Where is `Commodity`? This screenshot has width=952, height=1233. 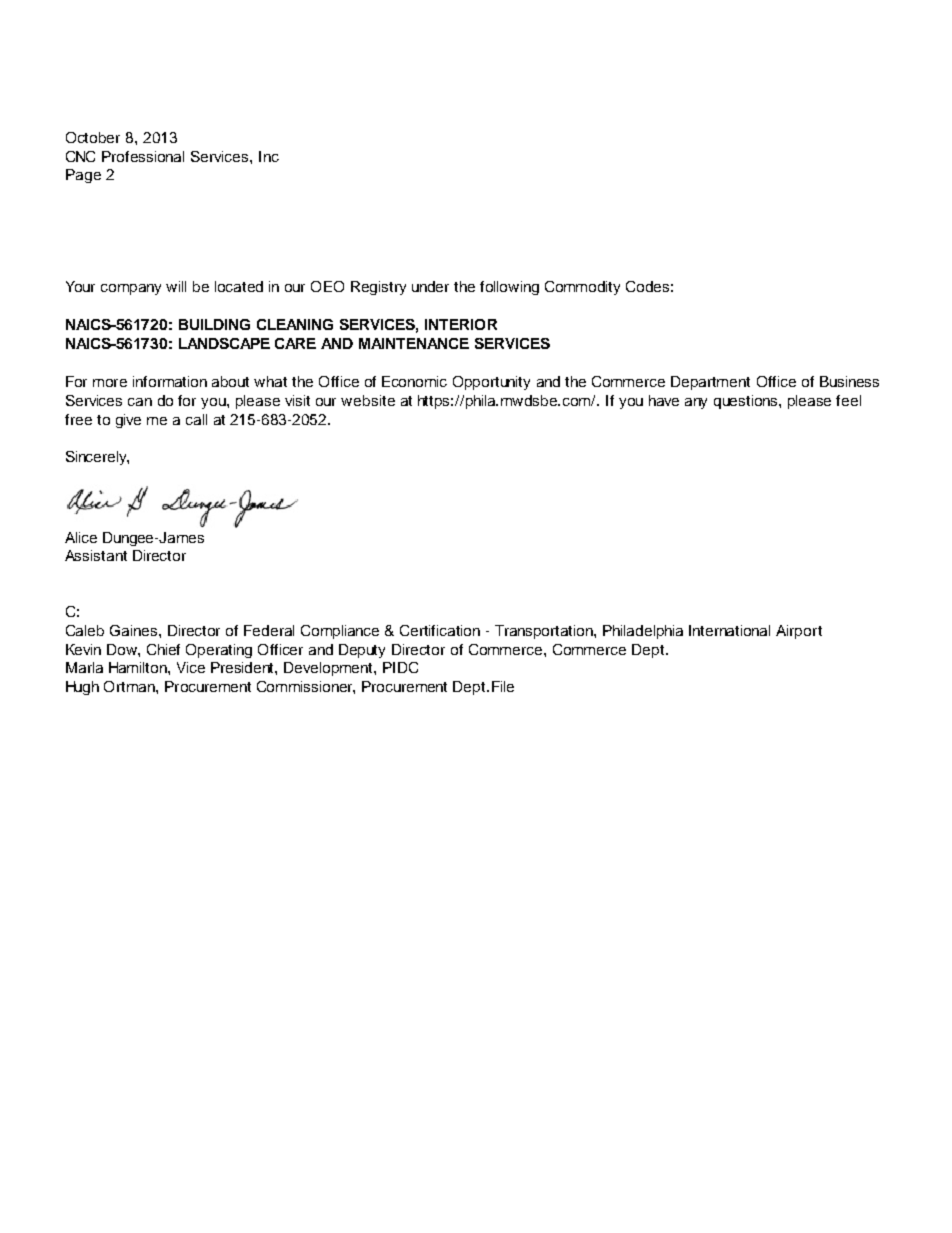
Commodity is located at coordinates (582, 288).
